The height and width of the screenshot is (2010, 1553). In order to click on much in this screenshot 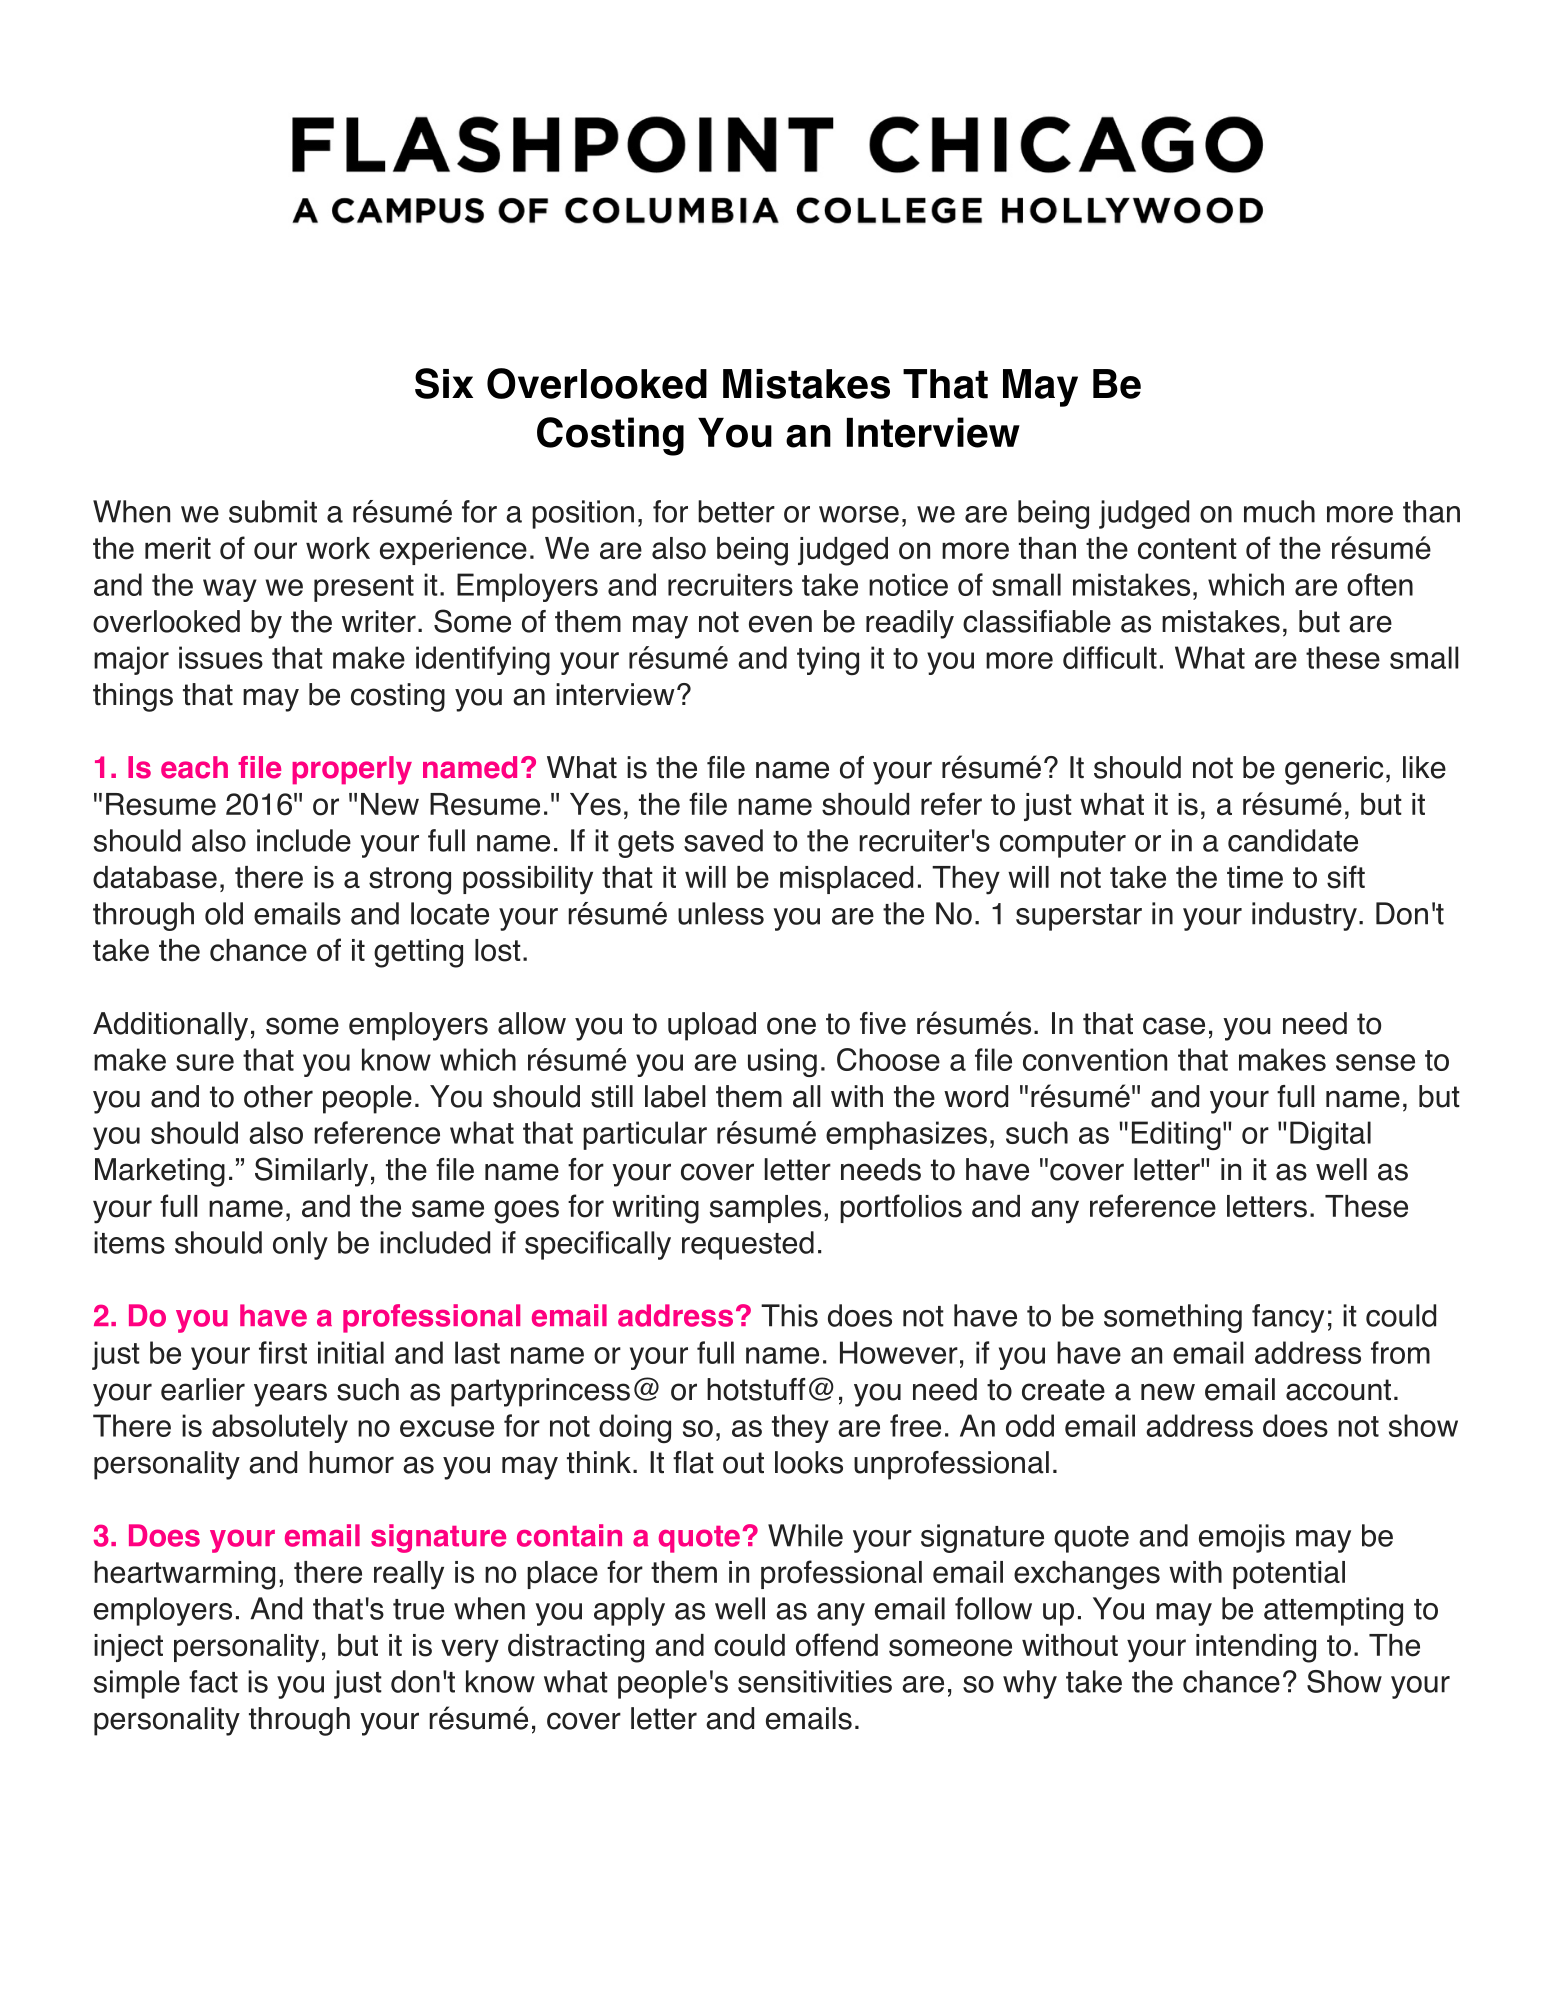, I will do `click(1279, 511)`.
